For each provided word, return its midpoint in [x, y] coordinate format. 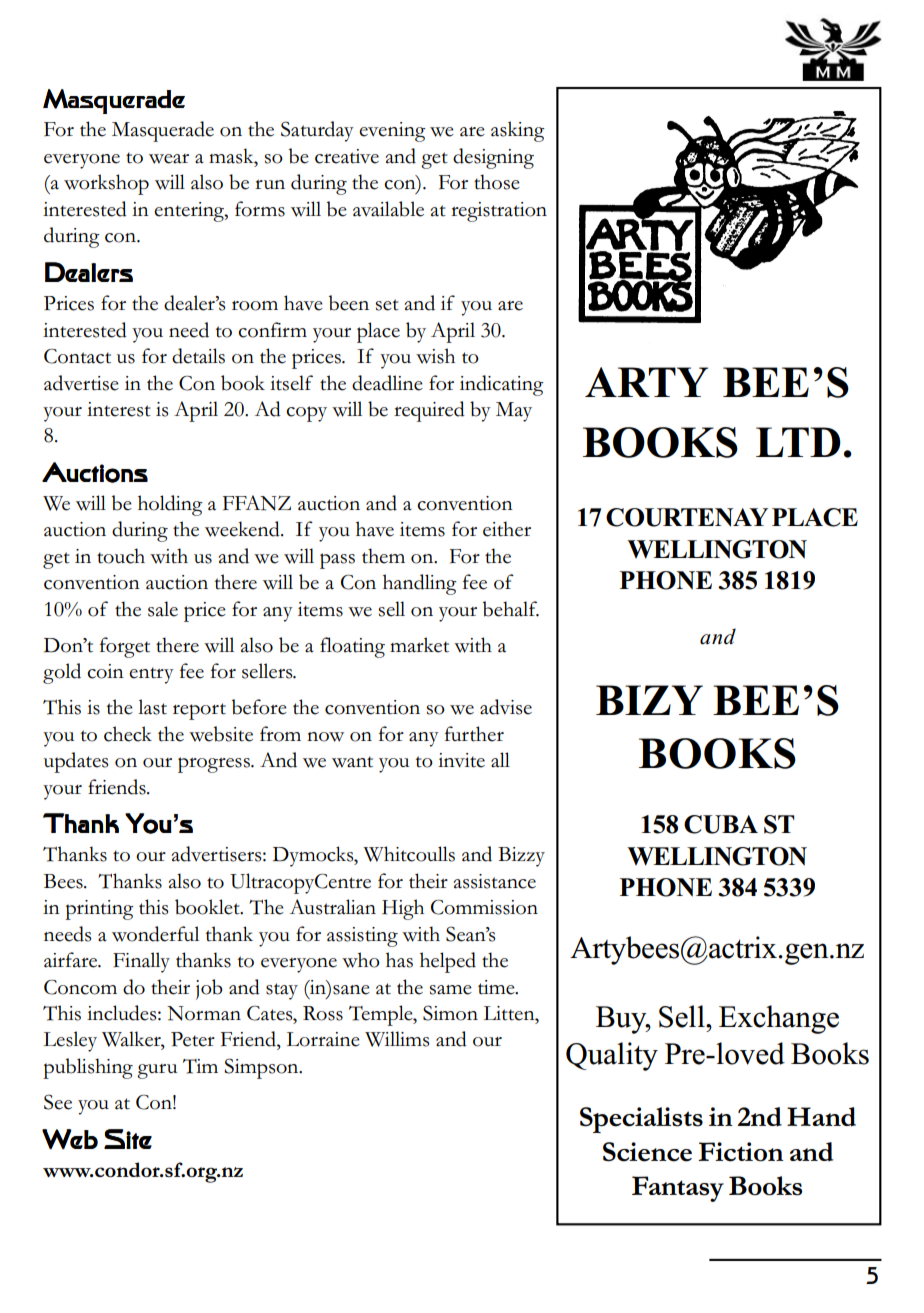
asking [518, 131]
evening [392, 132]
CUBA [721, 824]
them [383, 556]
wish [435, 356]
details [198, 356]
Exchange [779, 1019]
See [58, 1102]
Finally [141, 962]
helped [448, 962]
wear [169, 159]
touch [121, 556]
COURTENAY [687, 517]
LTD [798, 442]
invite [461, 760]
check [128, 734]
